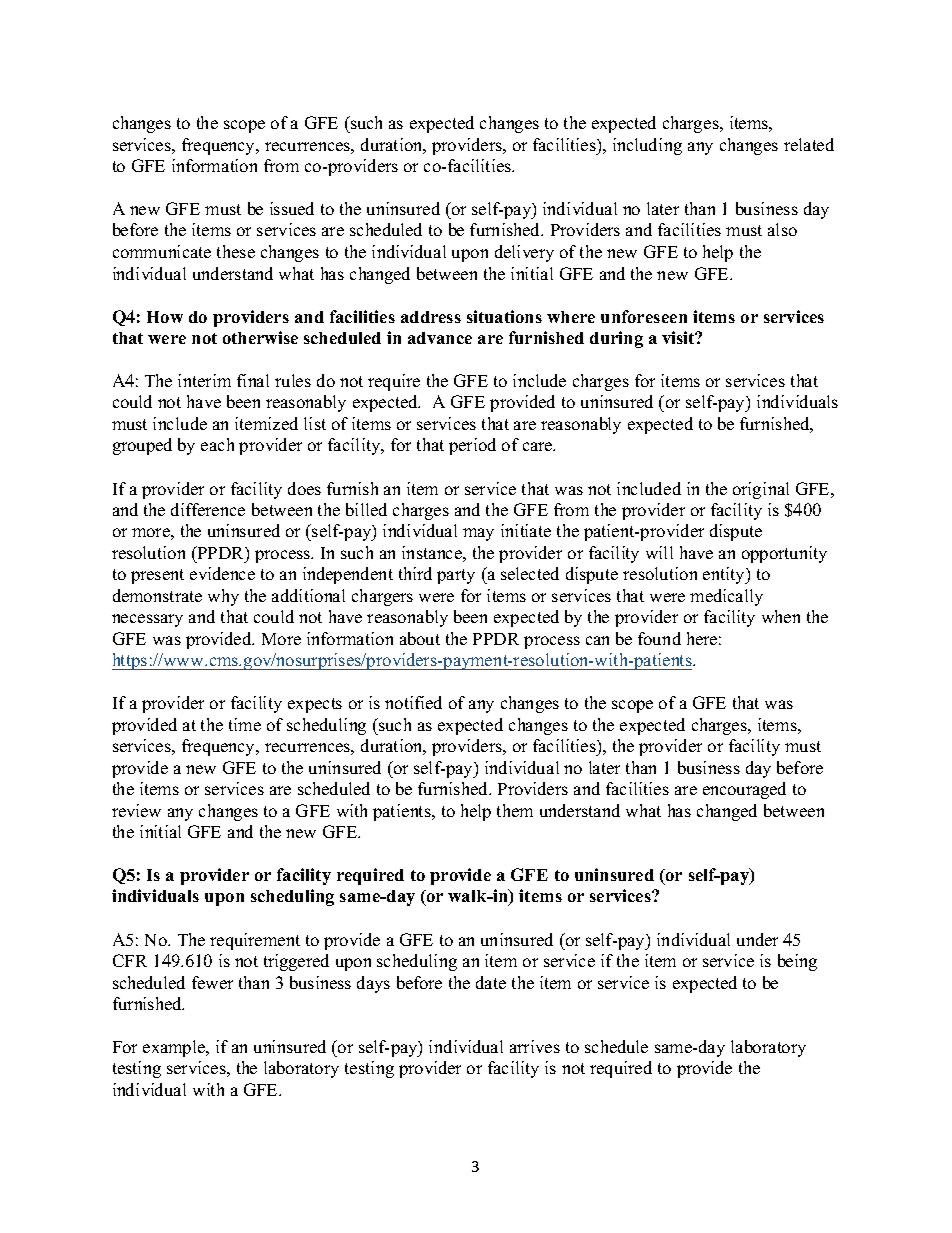 This document has width=952, height=1233. What do you see at coordinates (647, 146) in the document?
I see `including` at bounding box center [647, 146].
